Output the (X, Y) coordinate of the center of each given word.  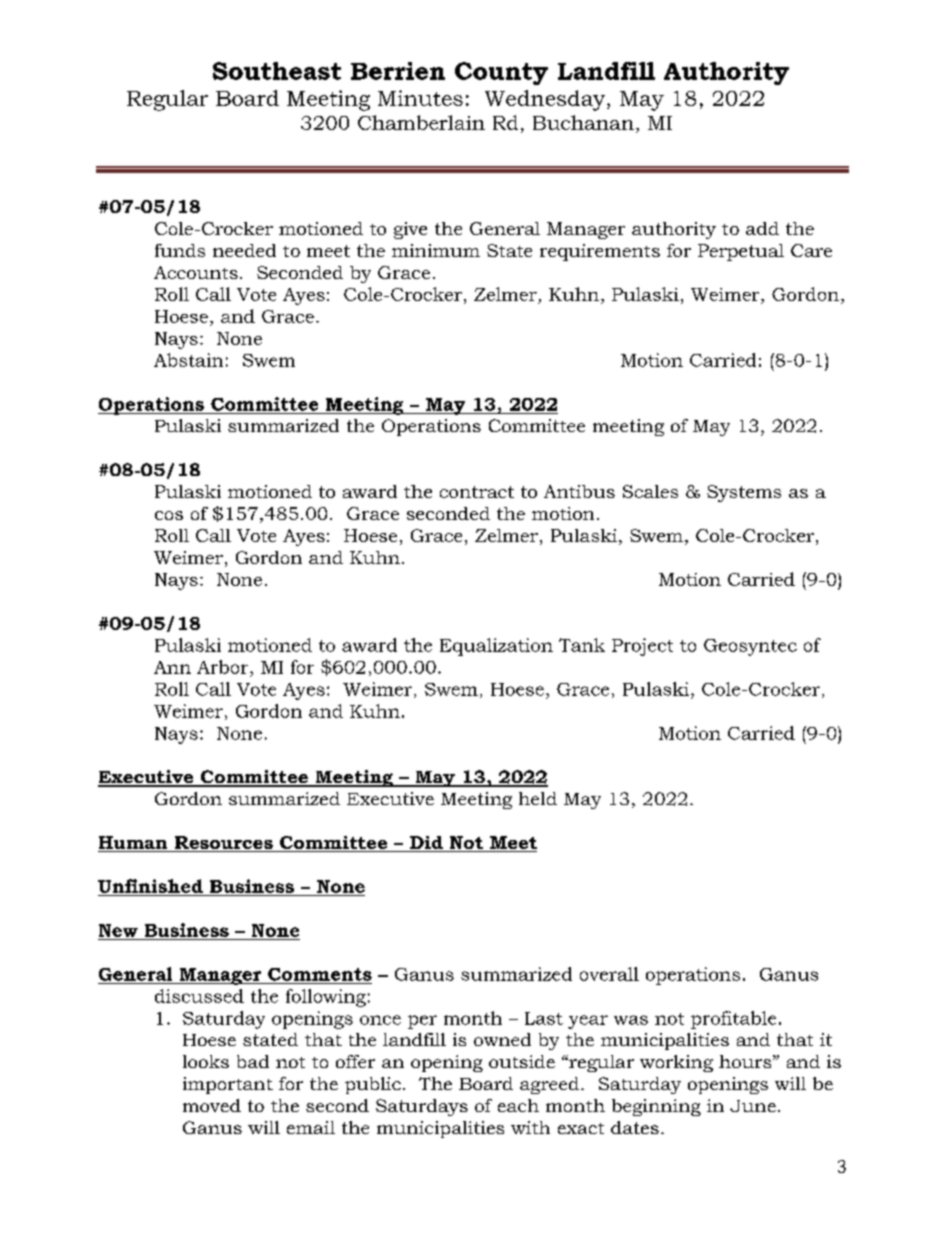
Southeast (277, 71)
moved (212, 1105)
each (518, 1105)
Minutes (420, 98)
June (753, 1106)
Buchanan (583, 122)
